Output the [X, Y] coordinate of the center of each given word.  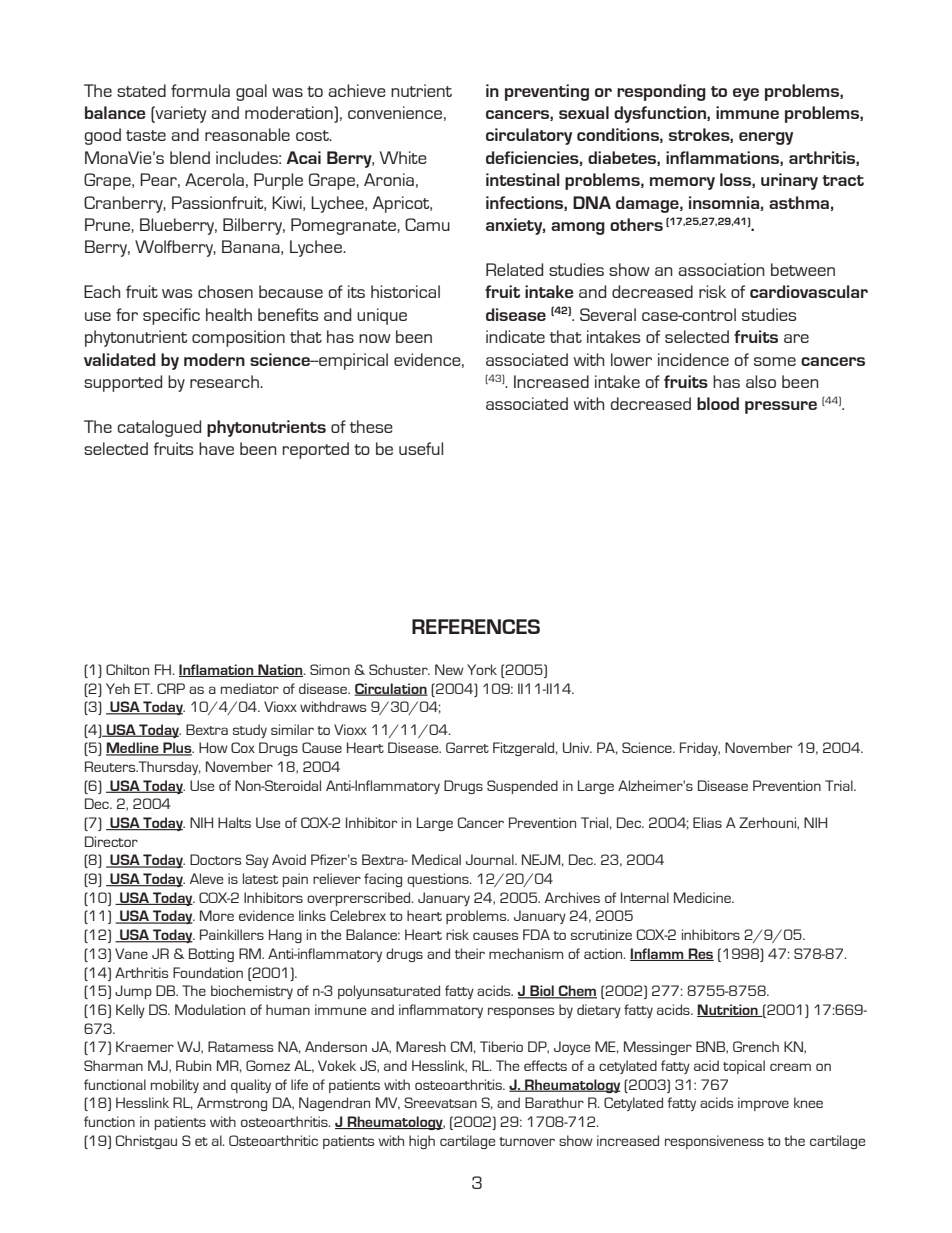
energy [766, 138]
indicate [515, 336]
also [761, 381]
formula [200, 90]
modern [214, 359]
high [422, 1142]
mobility [175, 1086]
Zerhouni [768, 823]
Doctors [215, 859]
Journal [491, 859]
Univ [577, 747]
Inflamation [217, 670]
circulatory [529, 136]
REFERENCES [476, 626]
